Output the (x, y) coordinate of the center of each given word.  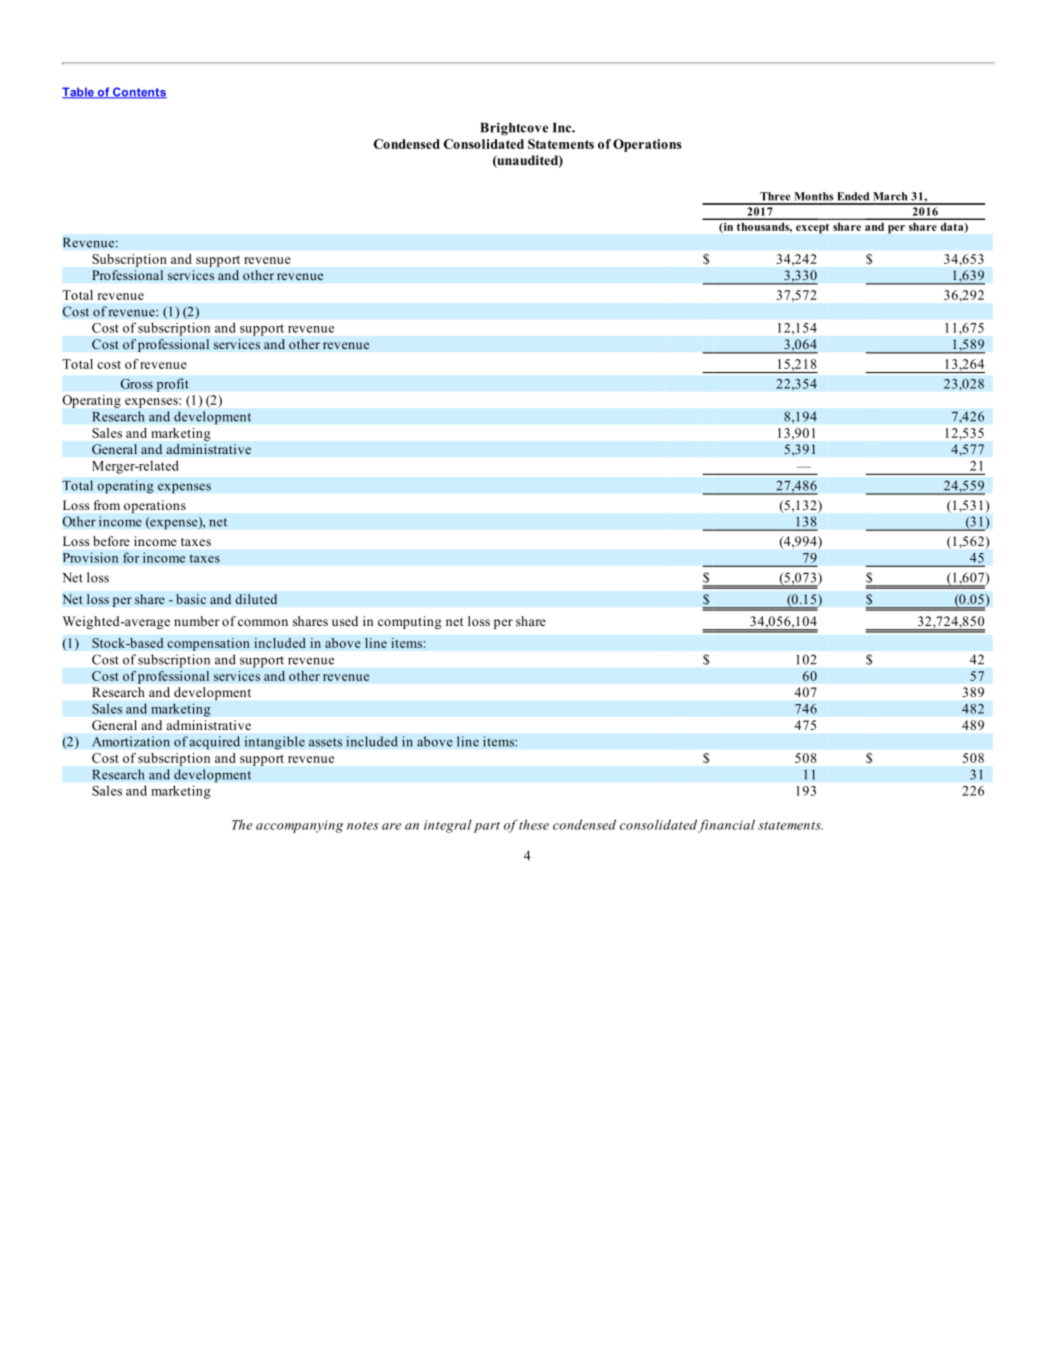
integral (448, 826)
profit (172, 385)
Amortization (131, 741)
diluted (256, 599)
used (345, 621)
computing (410, 622)
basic (191, 599)
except (812, 228)
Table (79, 93)
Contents (139, 93)
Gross (136, 384)
